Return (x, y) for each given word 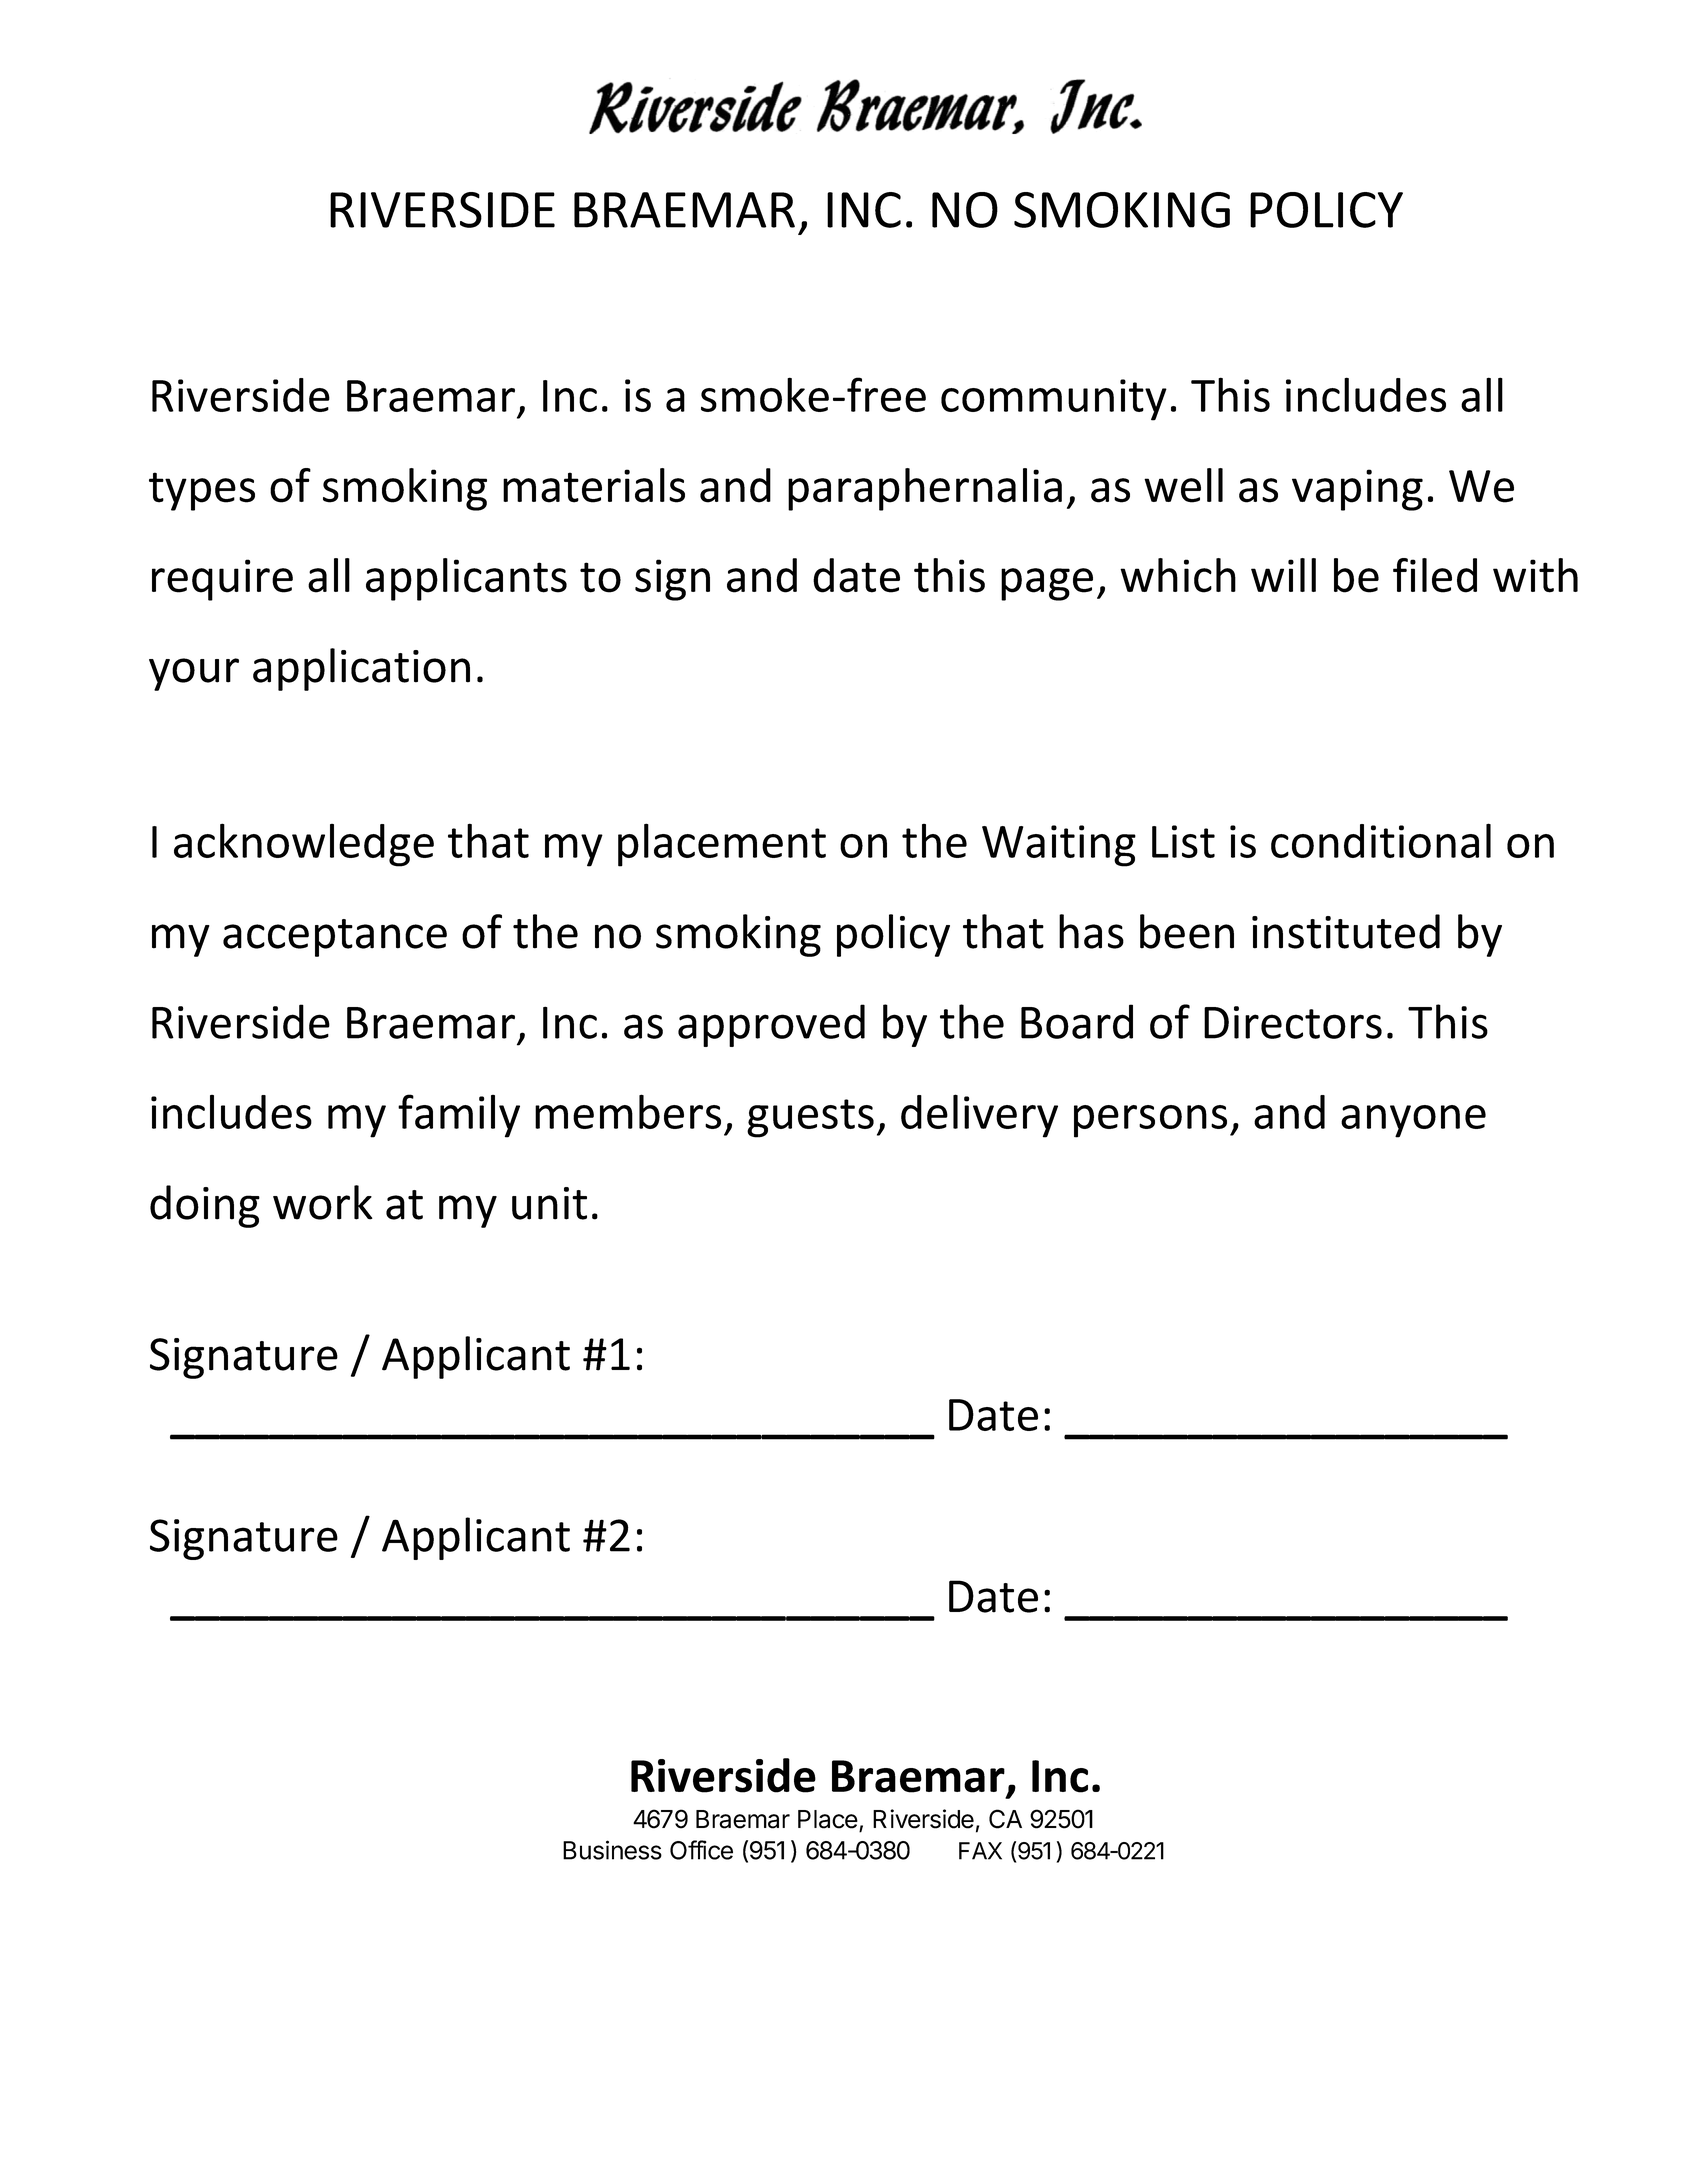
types (202, 491)
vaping (1357, 490)
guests (810, 1118)
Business (612, 1850)
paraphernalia (925, 489)
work (323, 1202)
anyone (1413, 1121)
